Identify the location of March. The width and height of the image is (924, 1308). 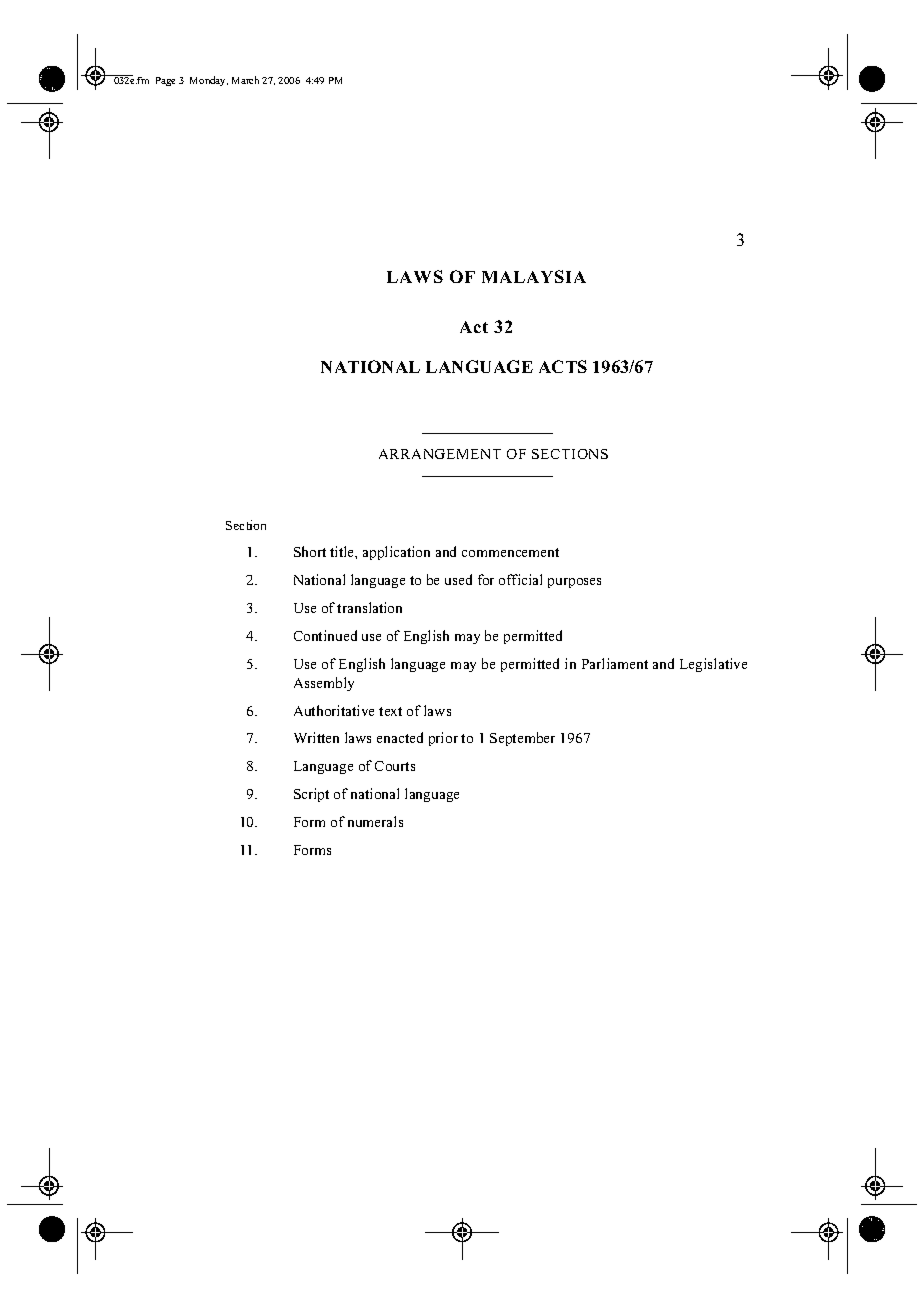
(245, 80).
